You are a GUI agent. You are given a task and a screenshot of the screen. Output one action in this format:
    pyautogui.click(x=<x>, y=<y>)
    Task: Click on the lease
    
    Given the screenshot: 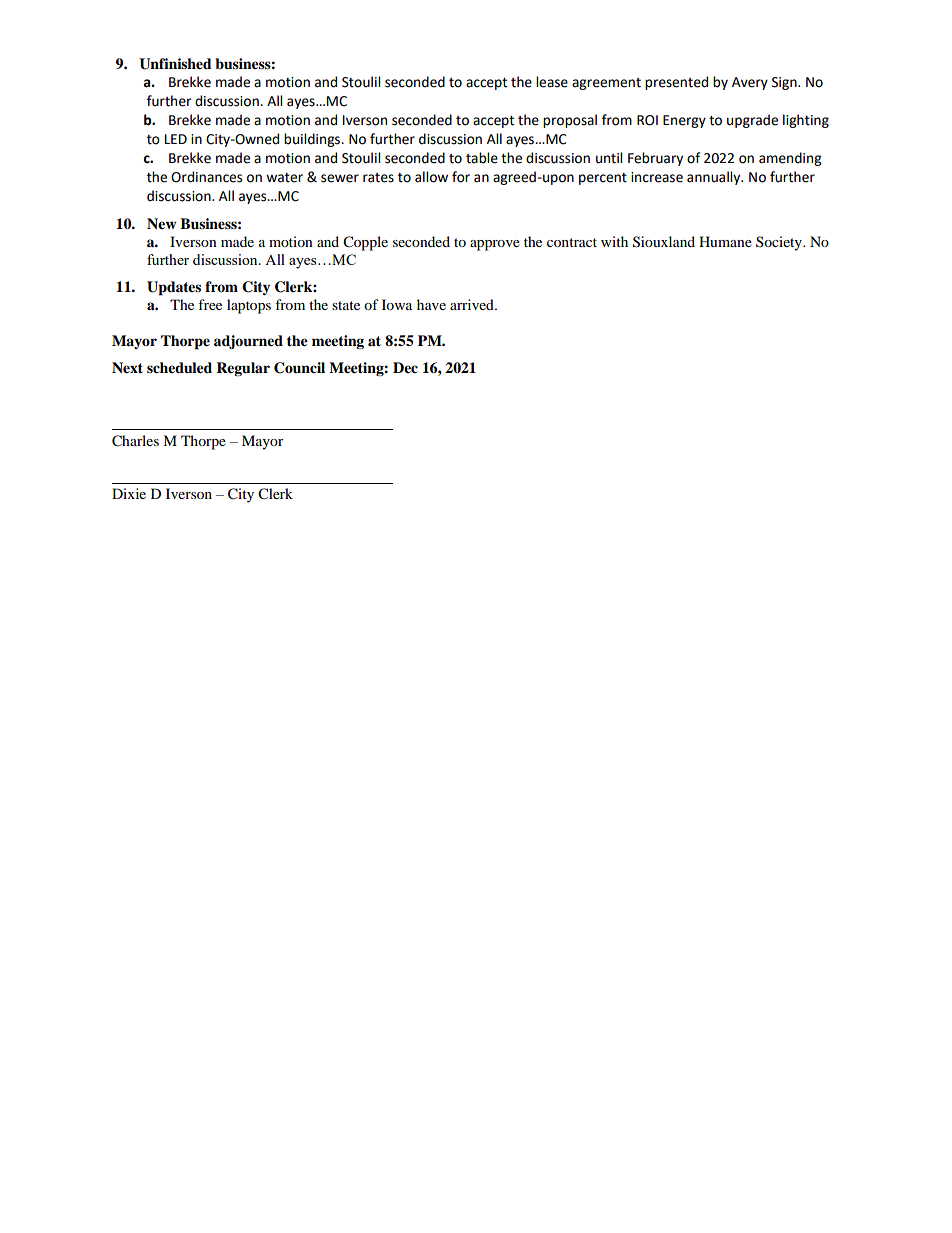 What is the action you would take?
    pyautogui.click(x=552, y=82)
